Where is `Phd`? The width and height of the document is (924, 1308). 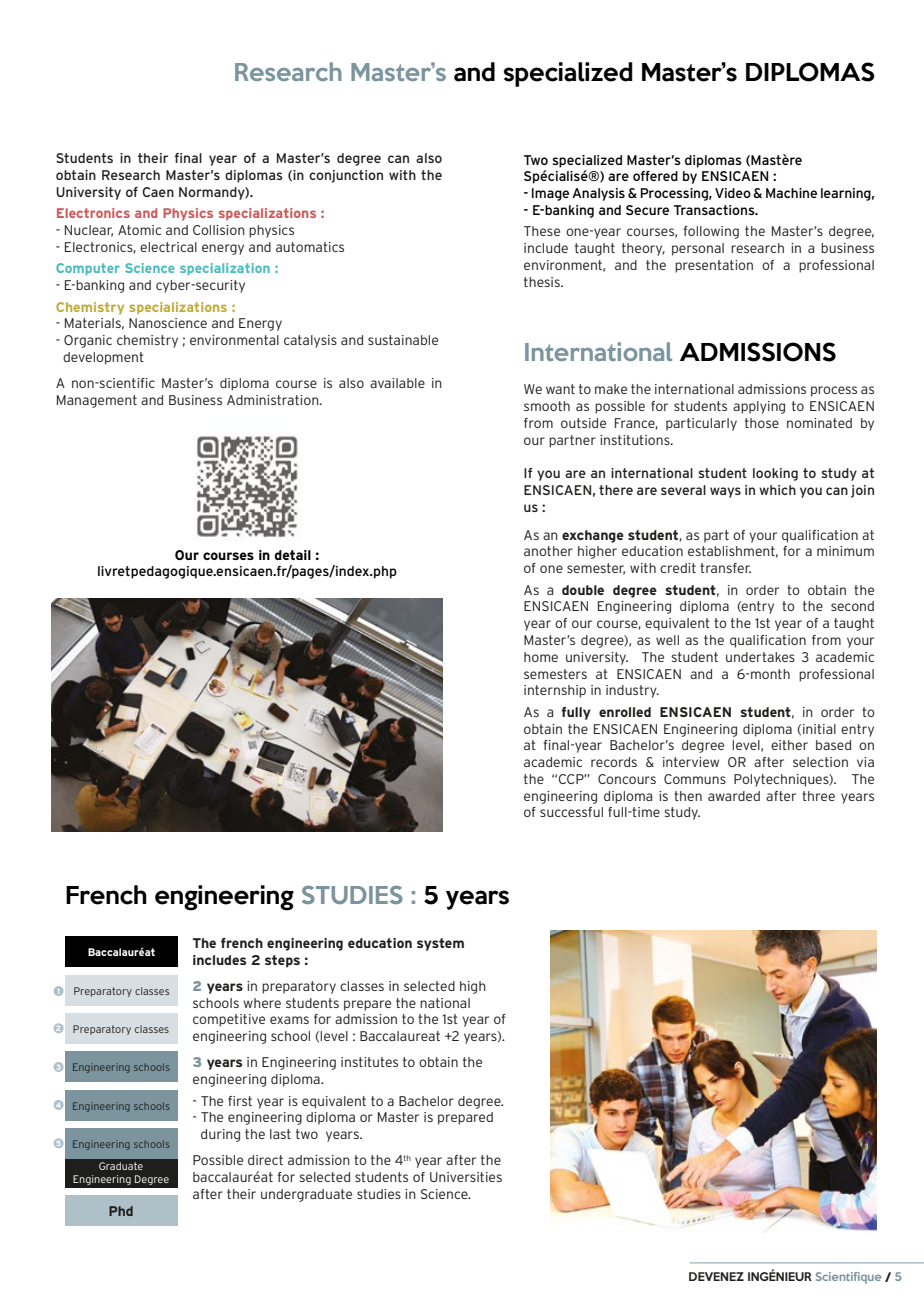
Phd is located at coordinates (121, 1211).
